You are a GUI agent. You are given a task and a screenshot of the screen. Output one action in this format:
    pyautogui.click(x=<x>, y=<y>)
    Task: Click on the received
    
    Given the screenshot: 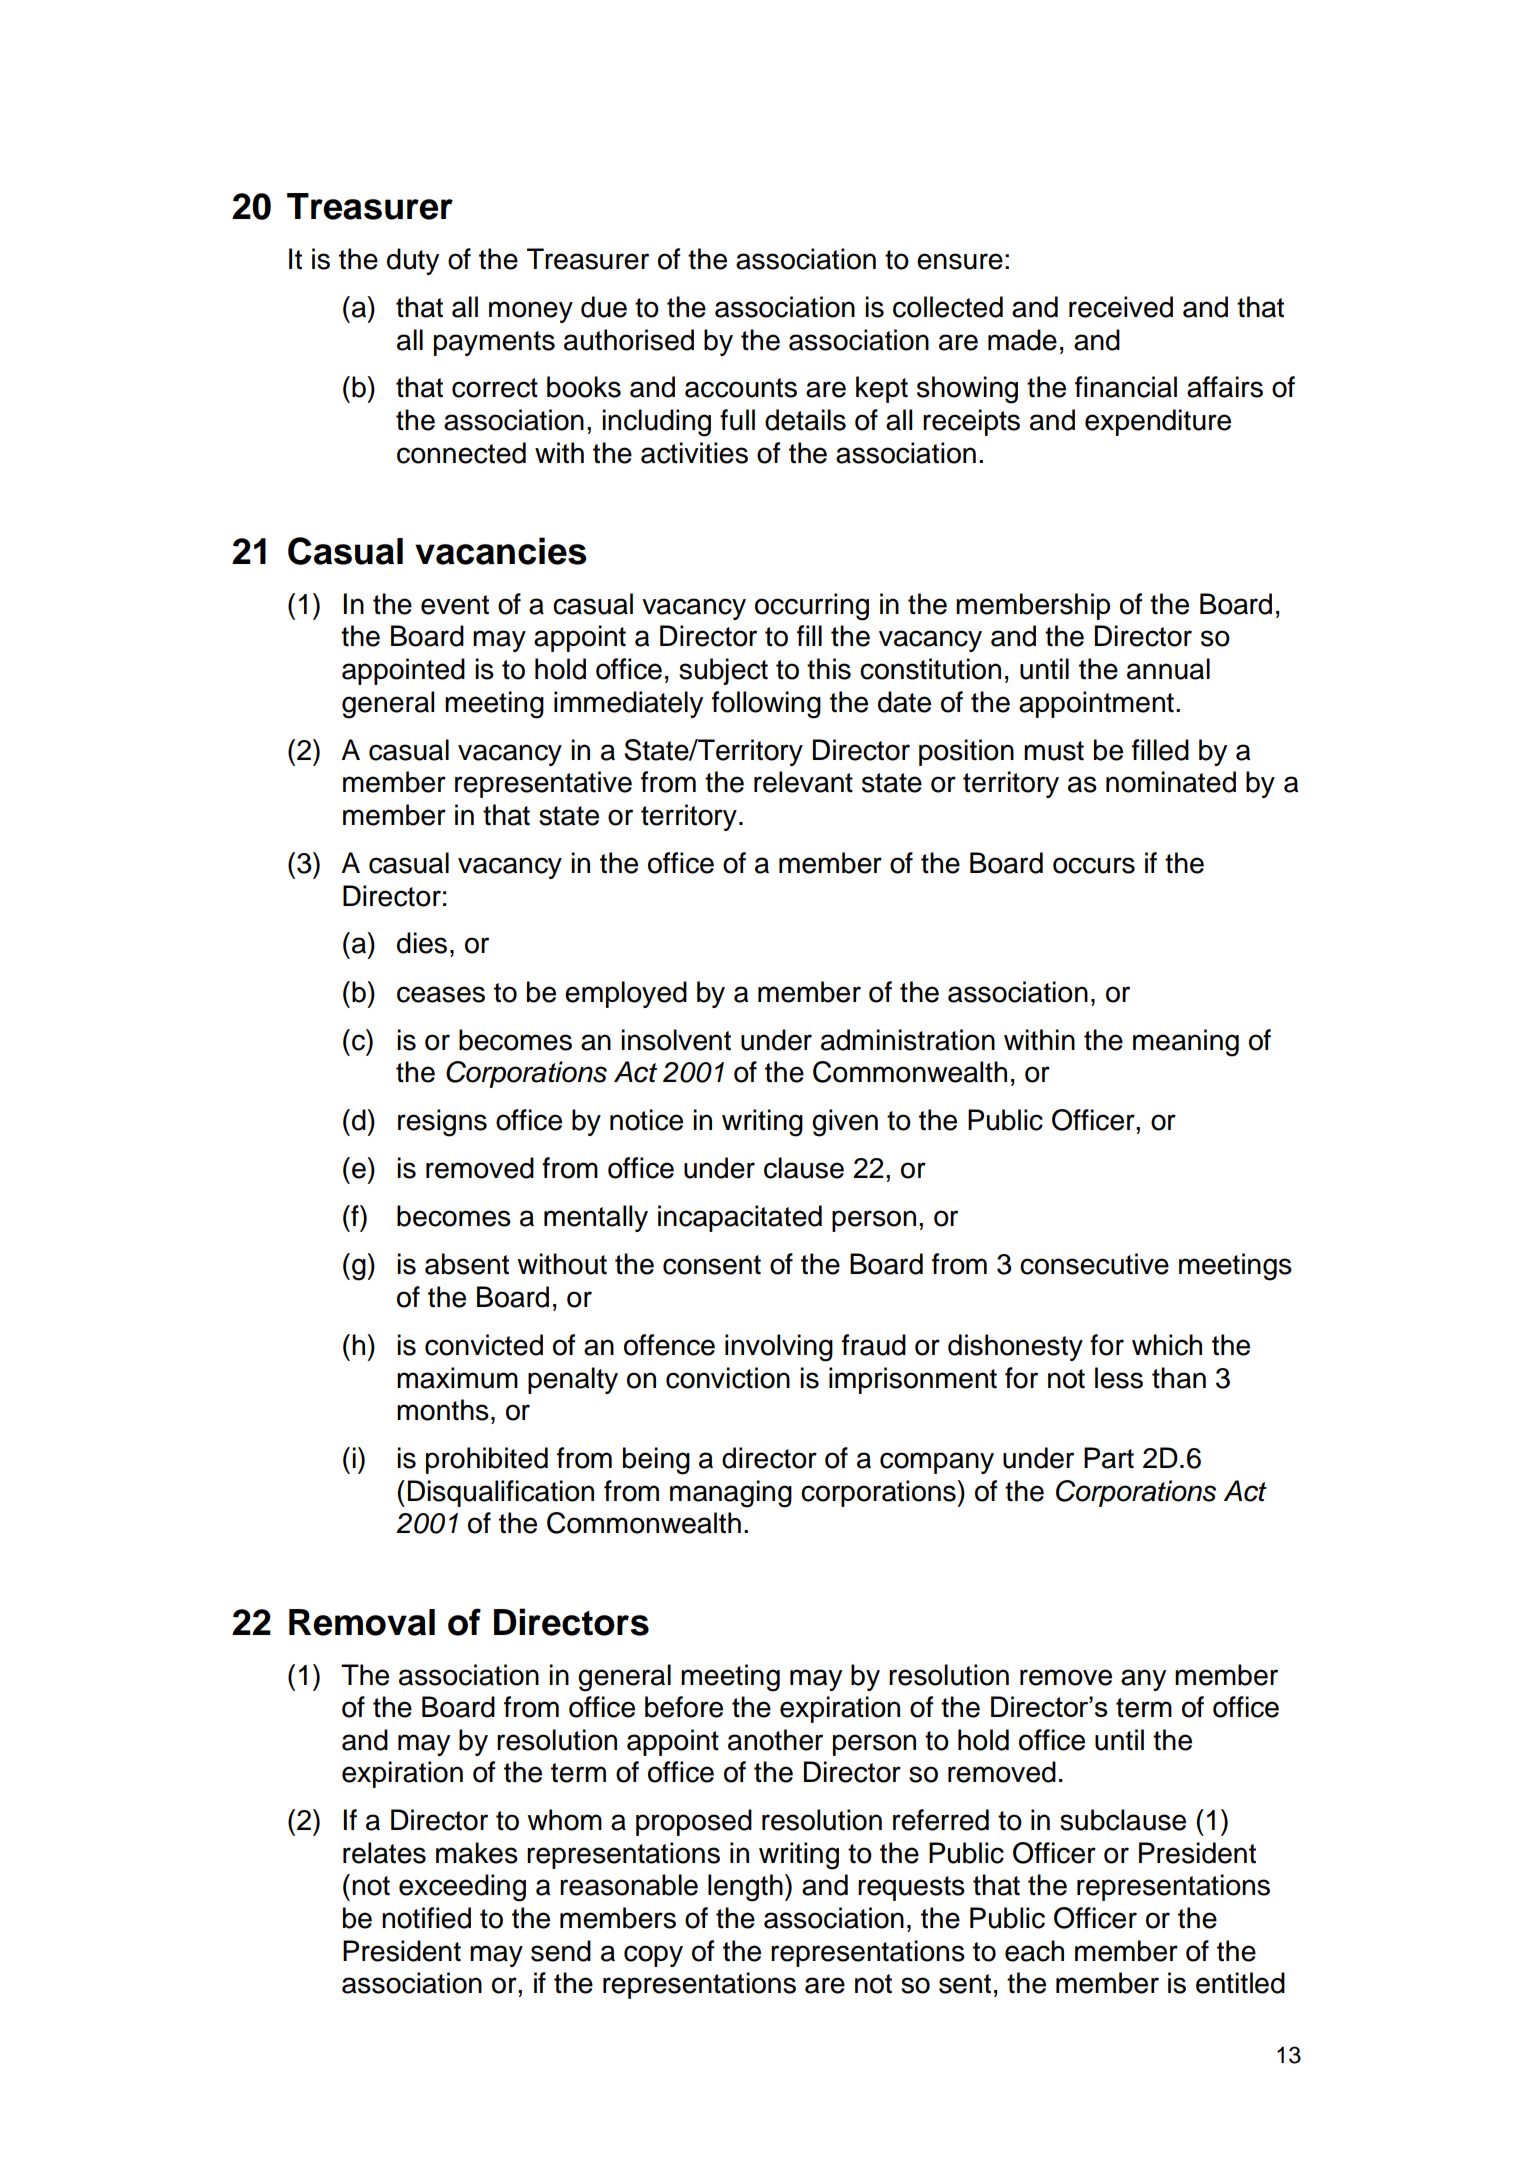 What is the action you would take?
    pyautogui.click(x=1121, y=307)
